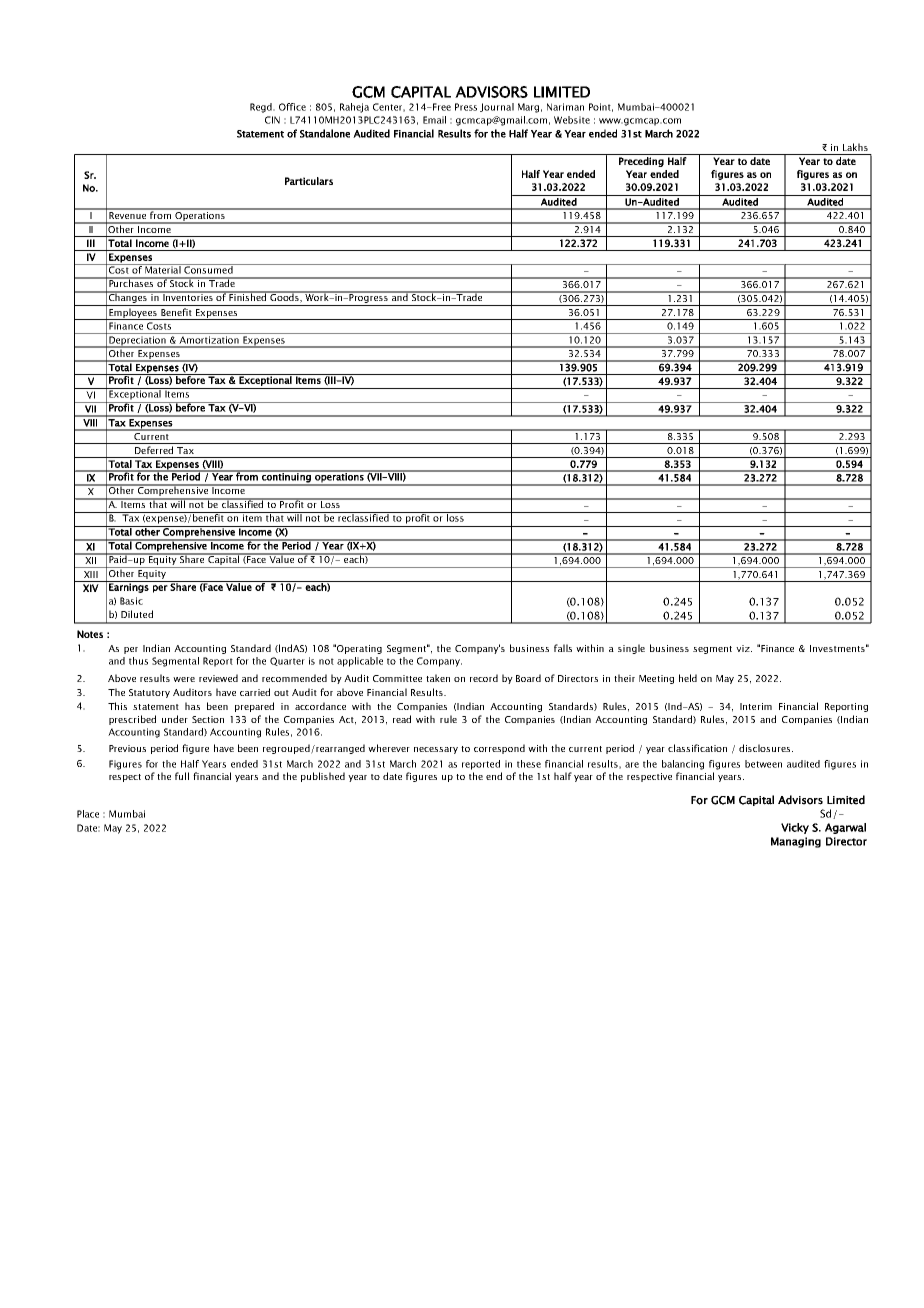  Describe the element at coordinates (434, 120) in the screenshot. I see `Email` at that location.
